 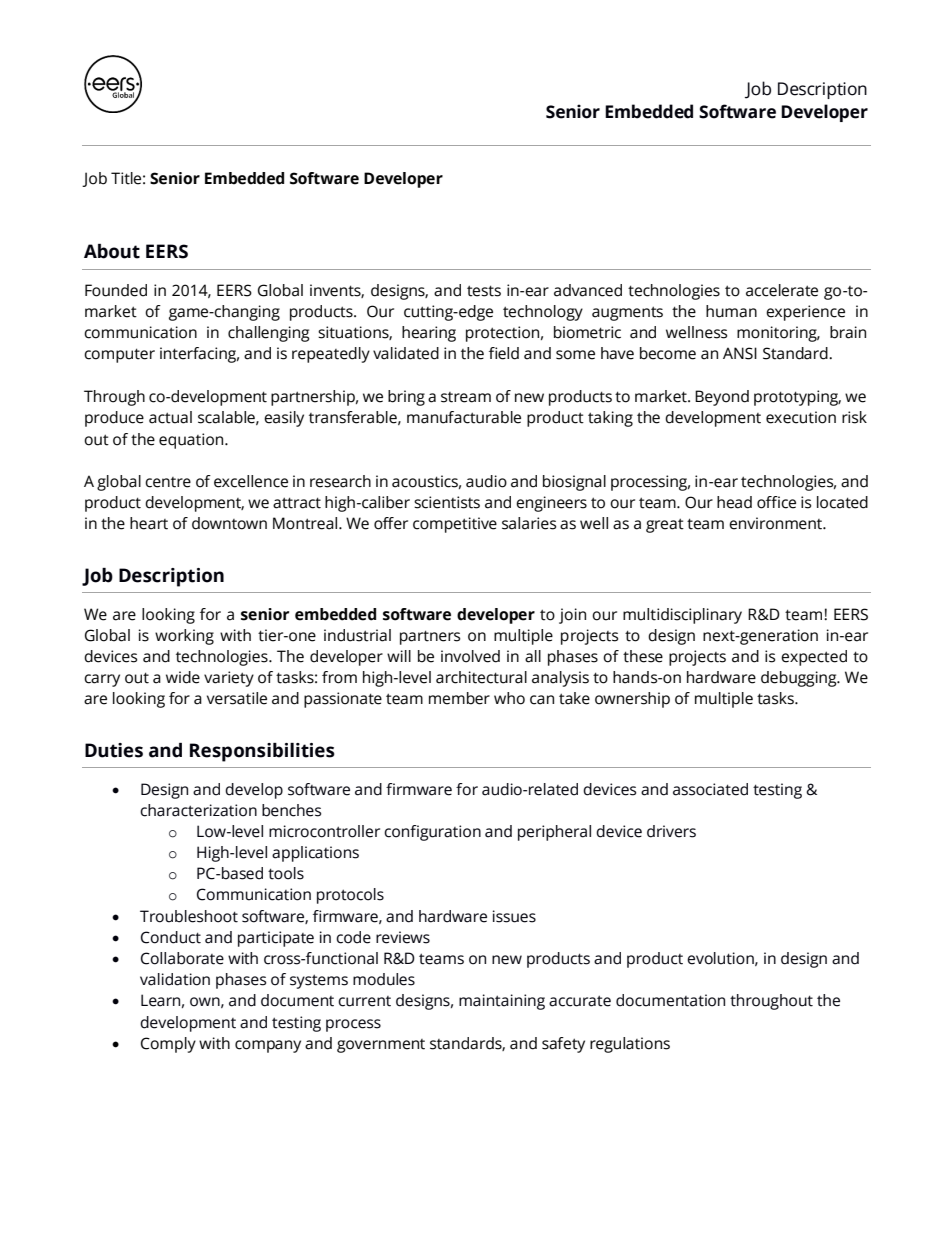 What do you see at coordinates (484, 291) in the page?
I see `tests` at bounding box center [484, 291].
